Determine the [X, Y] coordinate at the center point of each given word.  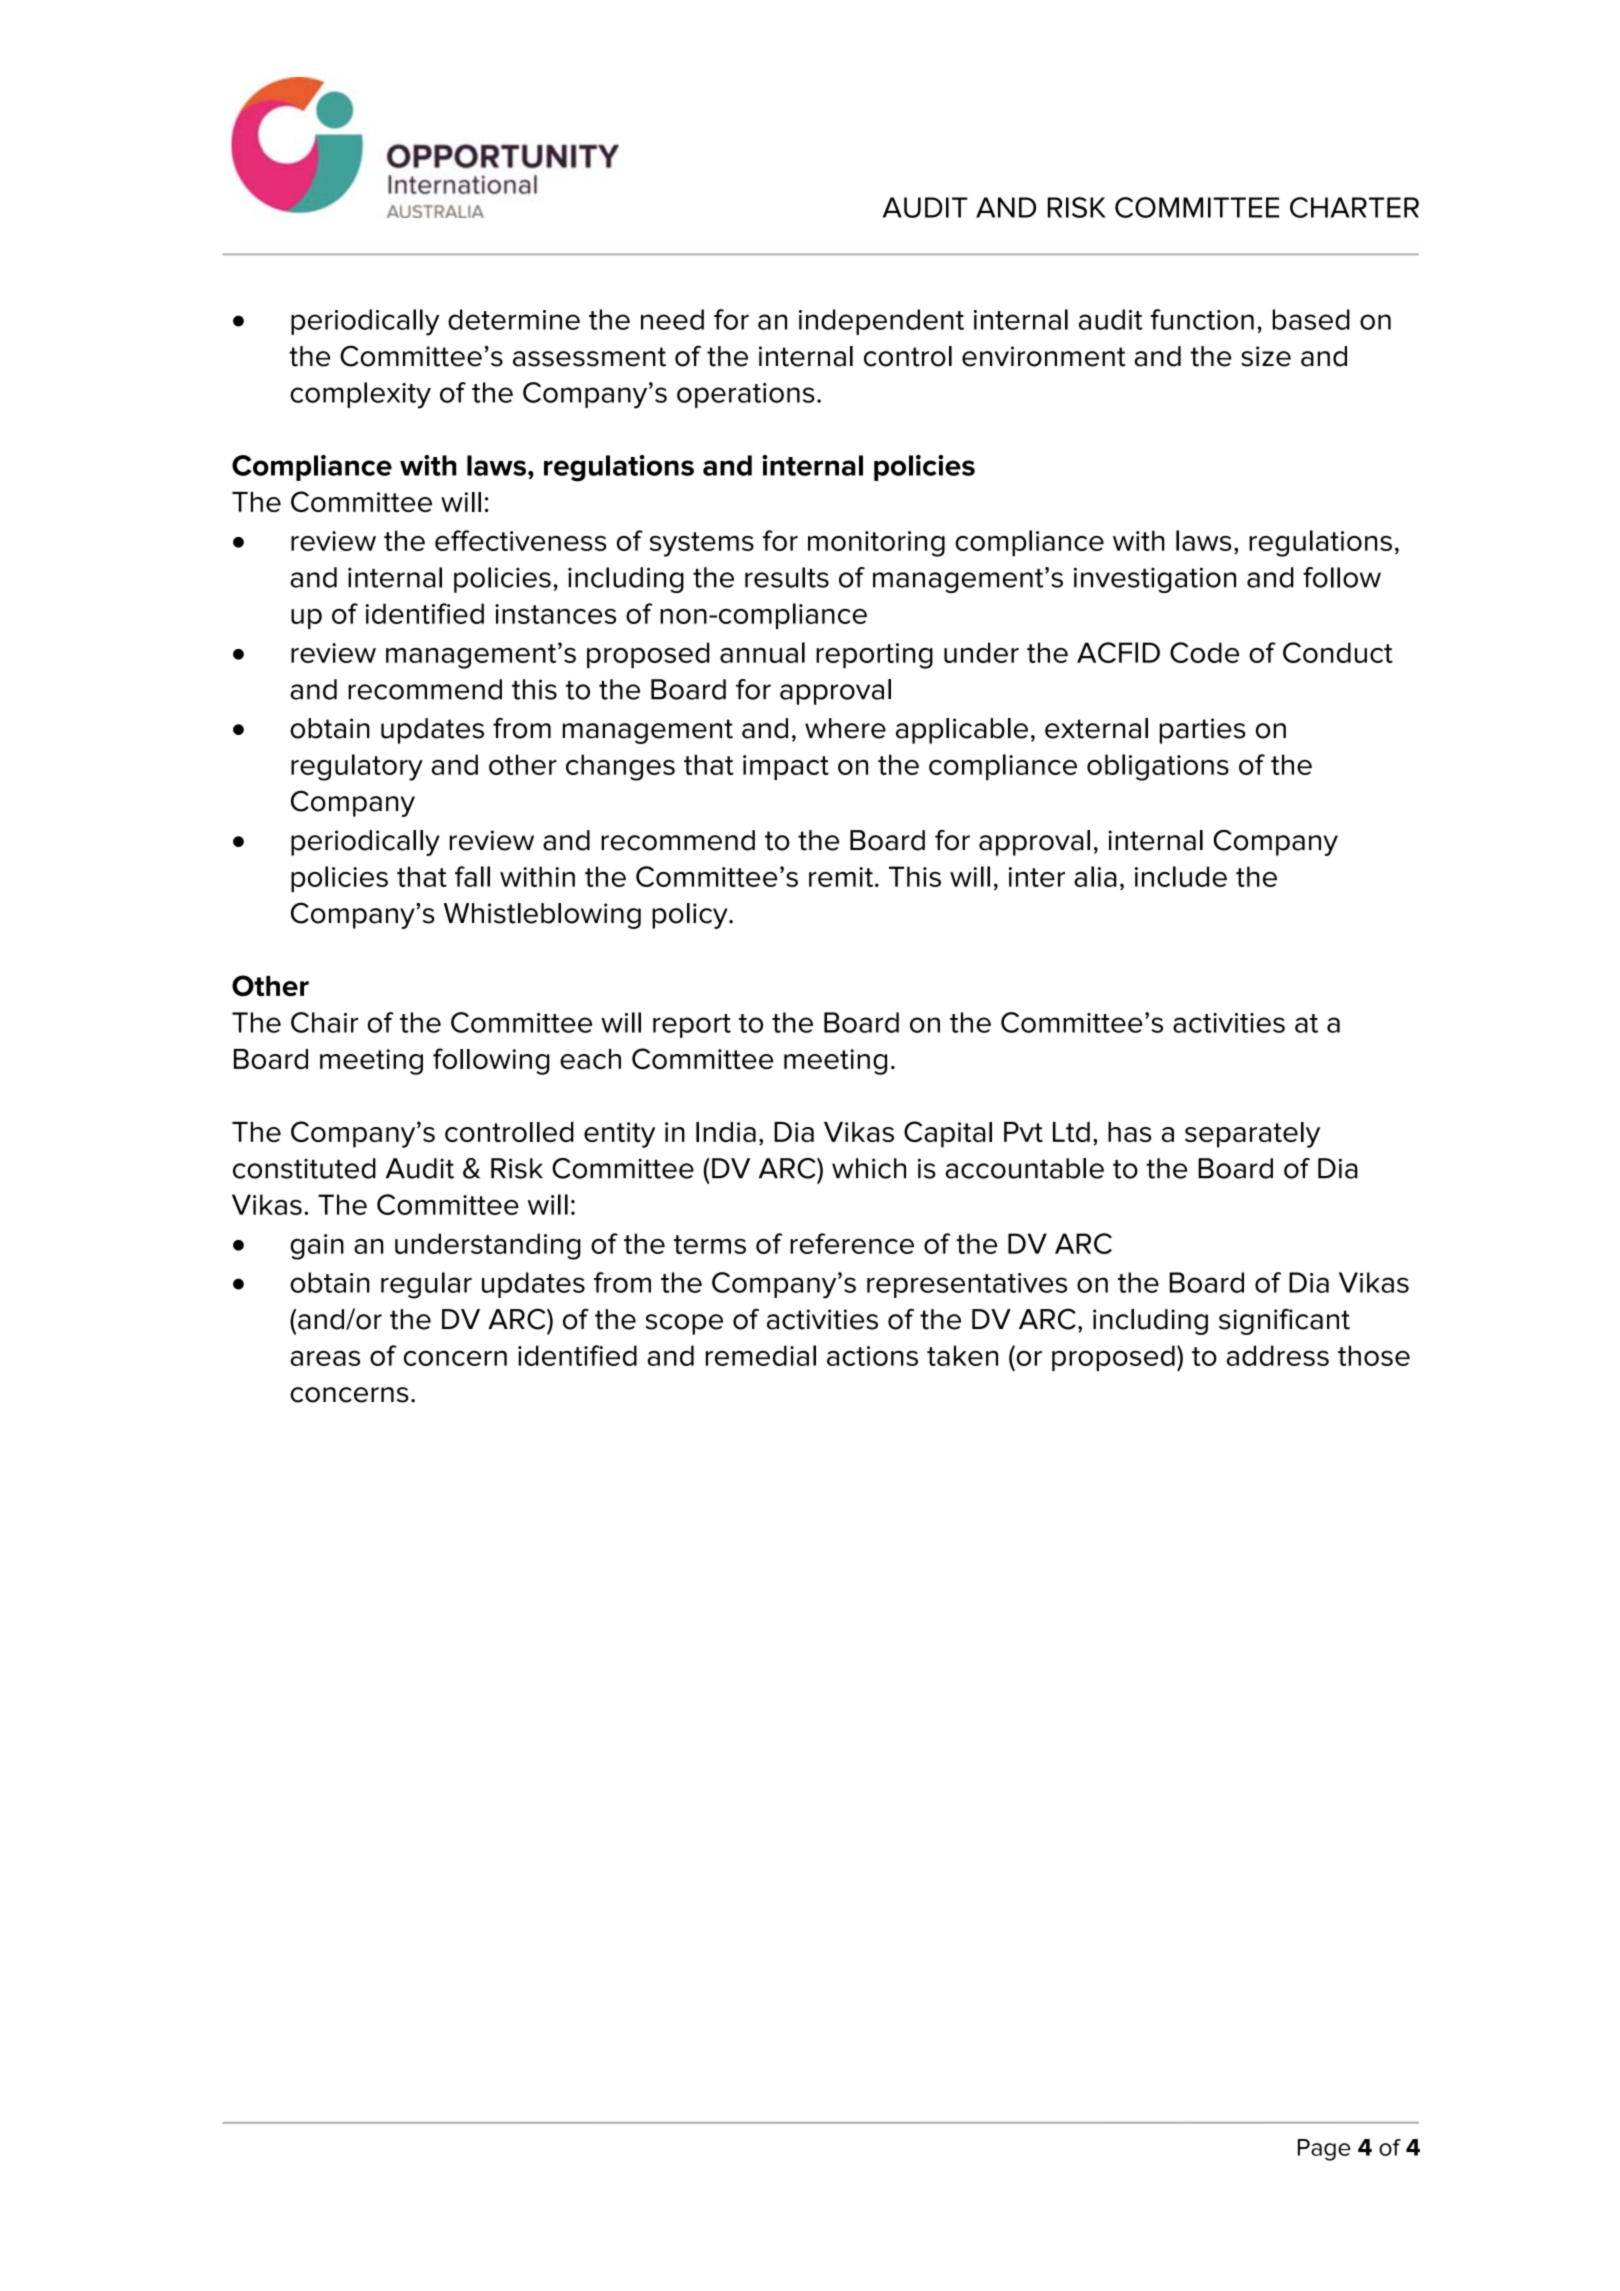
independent [881, 322]
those [1374, 1355]
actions [872, 1356]
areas [325, 1358]
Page [1324, 2150]
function [1202, 319]
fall [472, 876]
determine [514, 319]
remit [842, 877]
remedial [761, 1355]
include [1181, 876]
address [1278, 1355]
